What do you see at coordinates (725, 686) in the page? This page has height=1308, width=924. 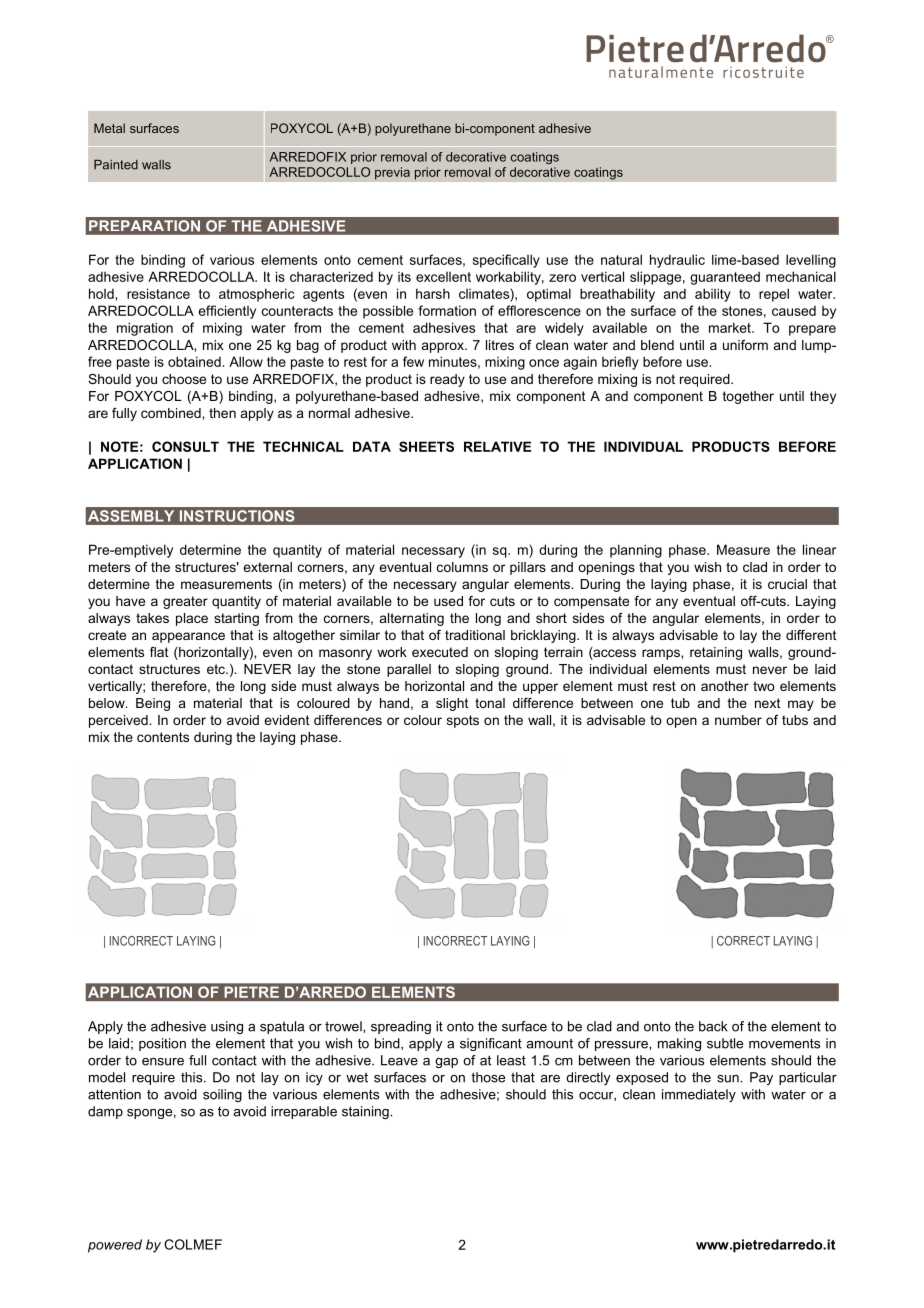 I see `another` at bounding box center [725, 686].
